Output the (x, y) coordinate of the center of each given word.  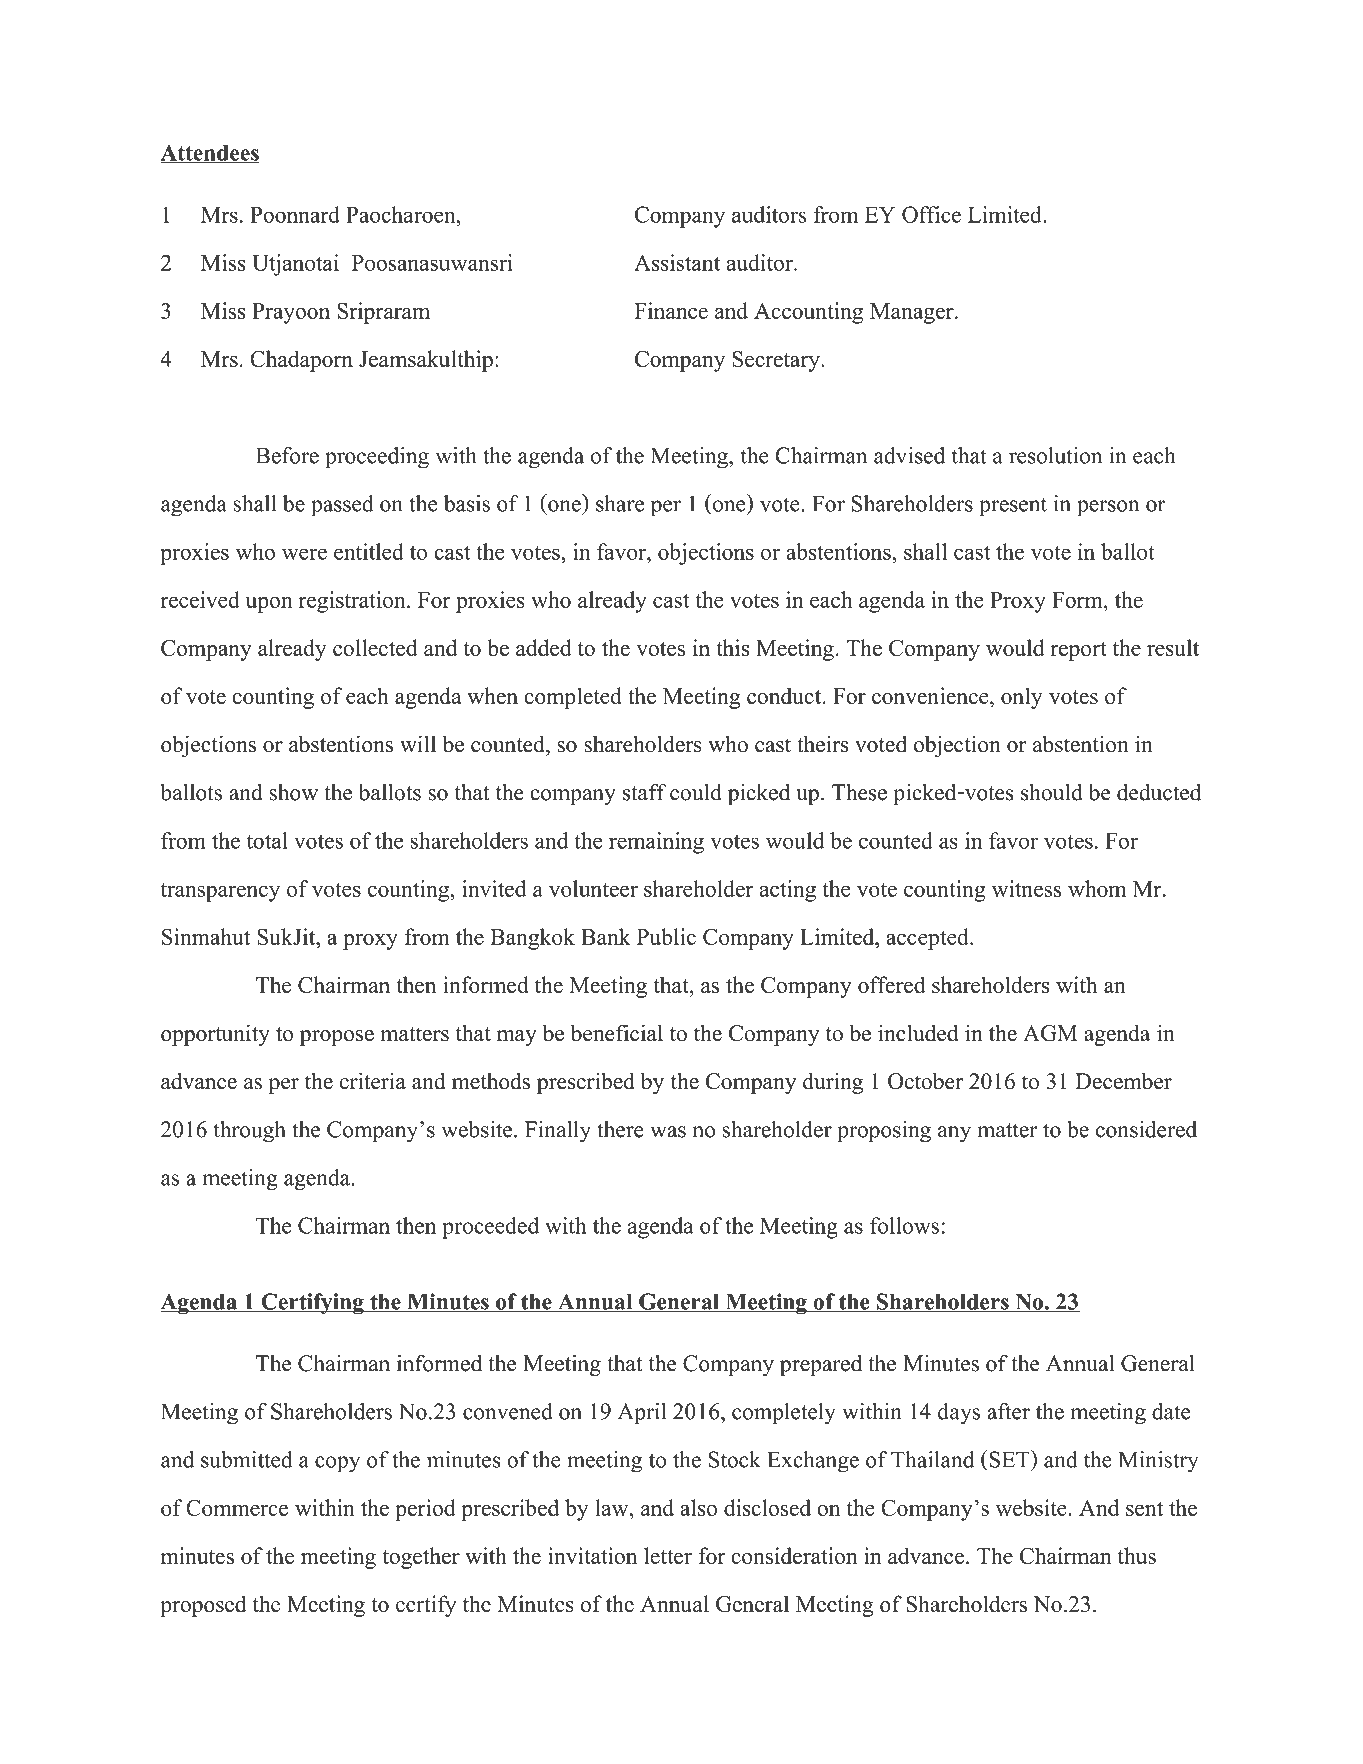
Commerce (237, 1507)
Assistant (677, 262)
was (668, 1132)
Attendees (210, 153)
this (733, 647)
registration (353, 602)
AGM (1050, 1033)
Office (931, 214)
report (1078, 651)
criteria (373, 1081)
